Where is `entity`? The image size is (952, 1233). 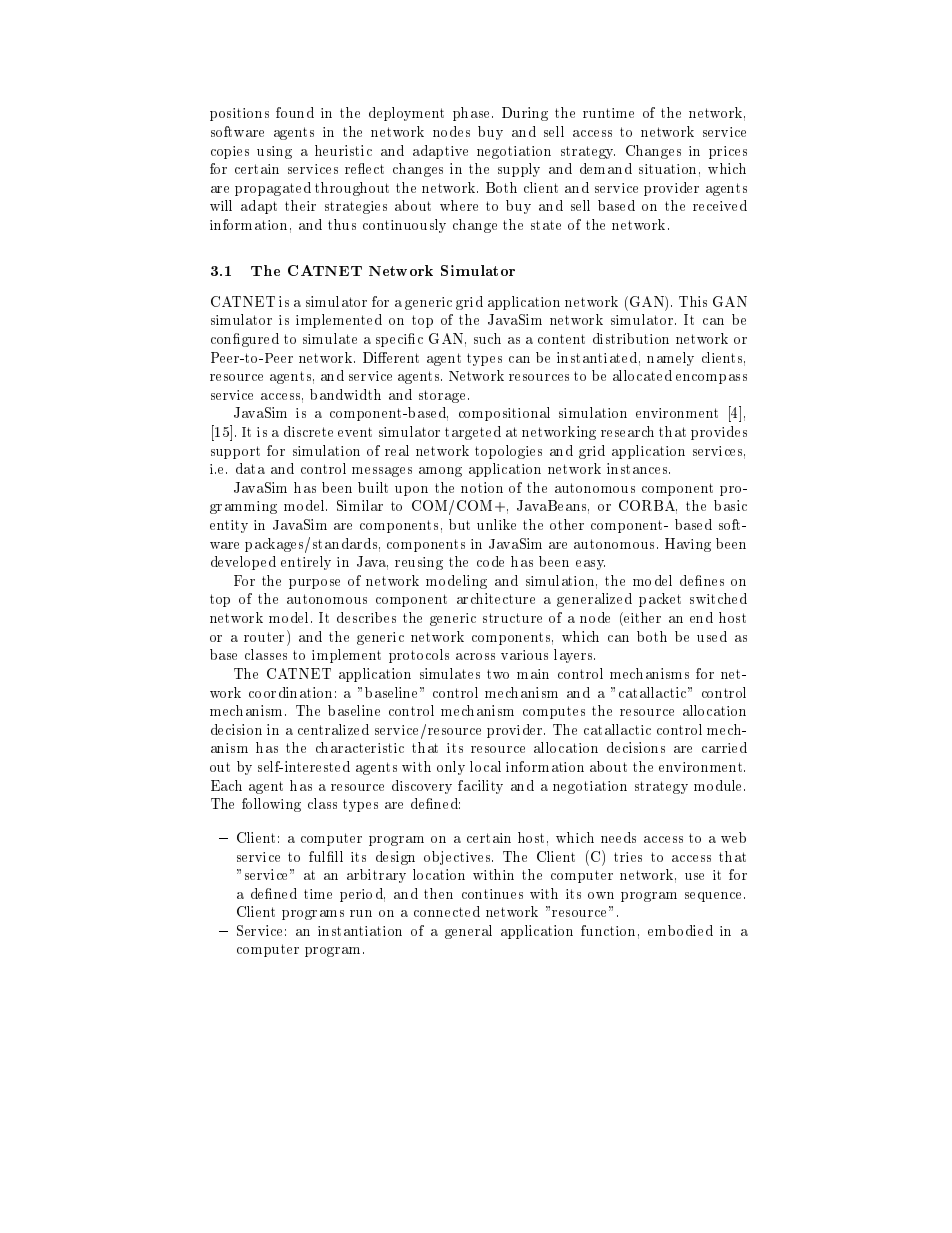 entity is located at coordinates (229, 526).
